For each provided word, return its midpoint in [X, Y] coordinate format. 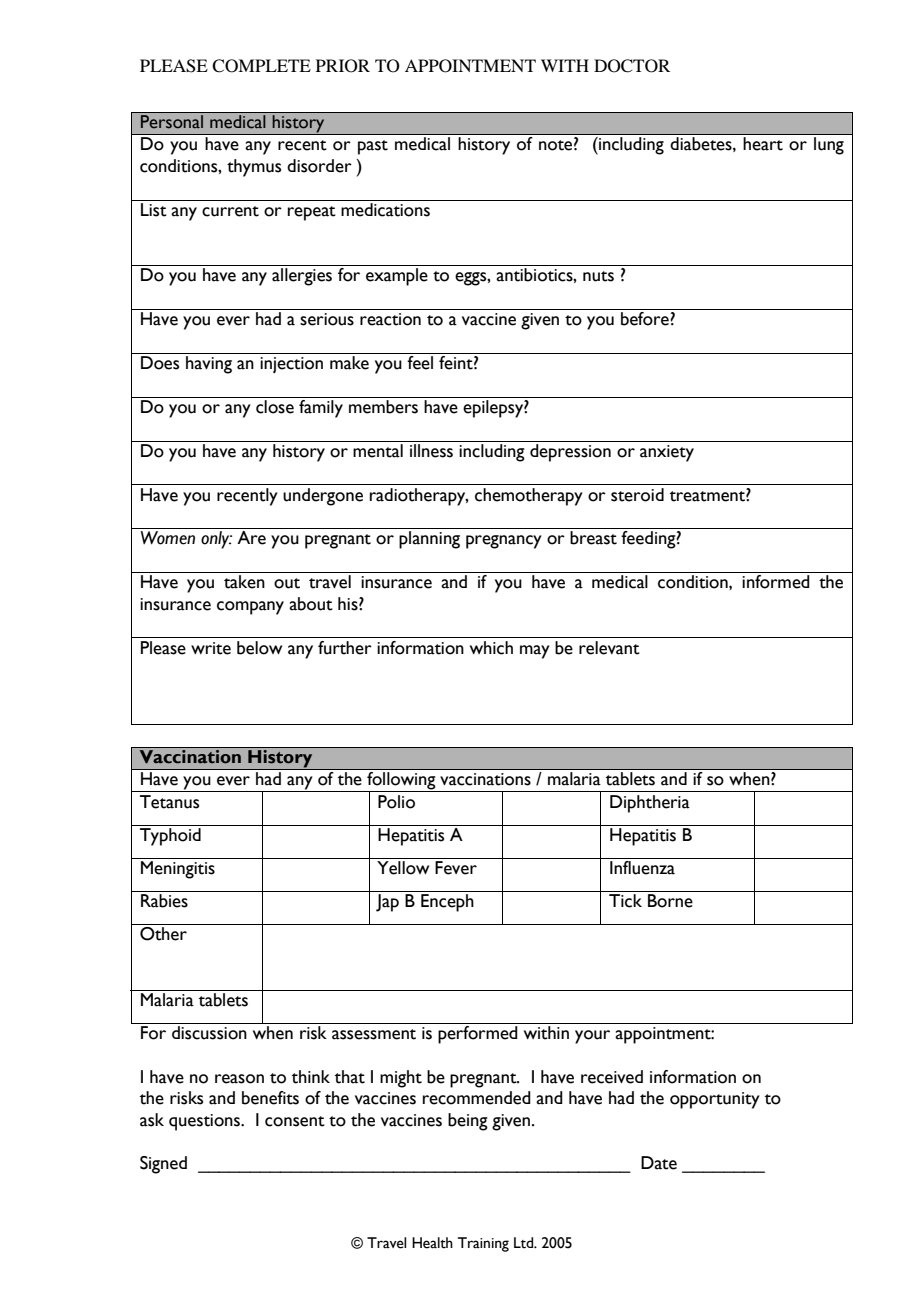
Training [483, 1244]
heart [763, 143]
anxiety [667, 453]
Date [659, 1163]
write [211, 648]
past [373, 147]
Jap [387, 903]
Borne [670, 901]
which [491, 648]
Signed [163, 1165]
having [209, 365]
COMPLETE [261, 66]
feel [420, 363]
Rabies [164, 901]
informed [776, 582]
